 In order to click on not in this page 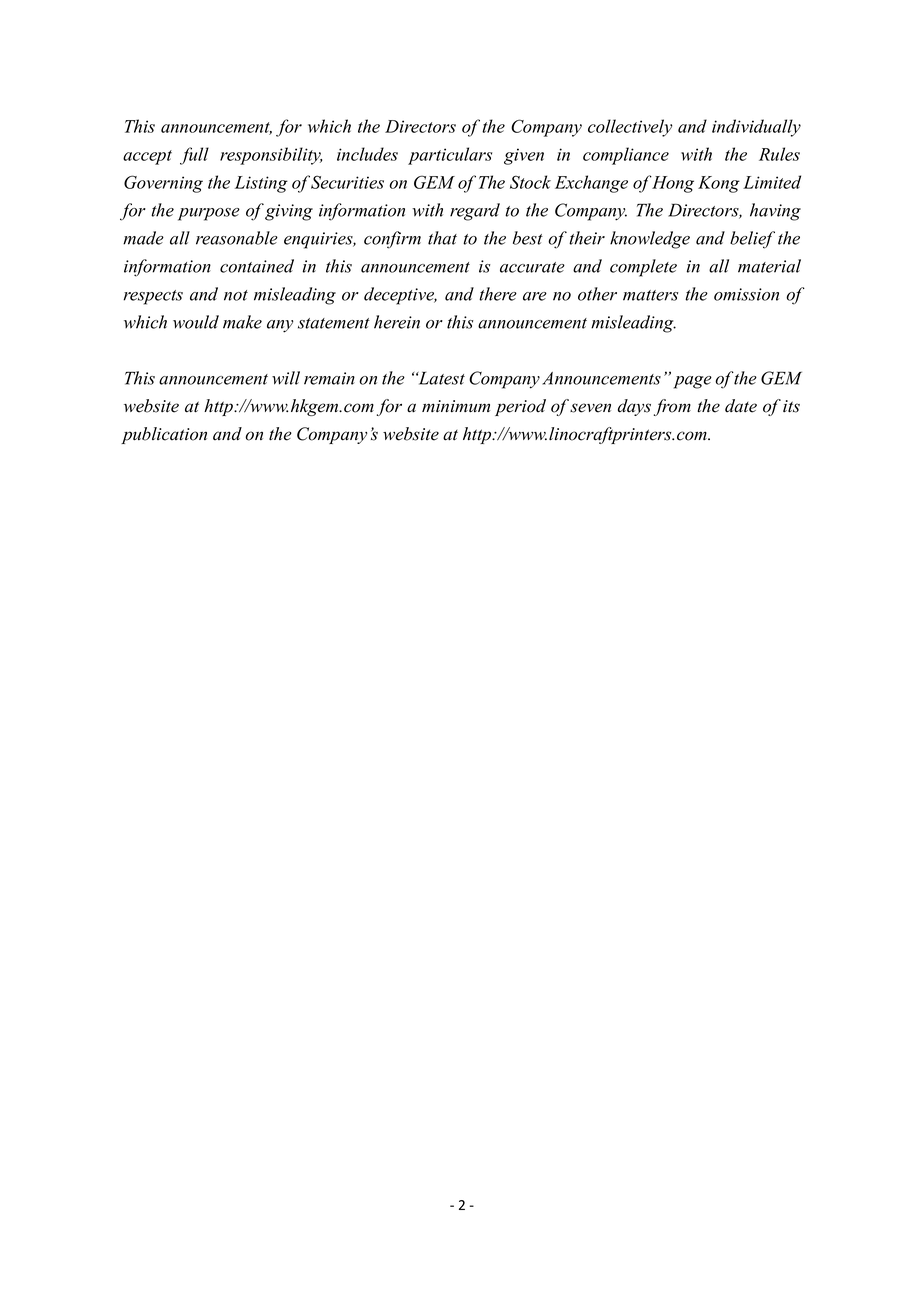, I will do `click(236, 295)`.
